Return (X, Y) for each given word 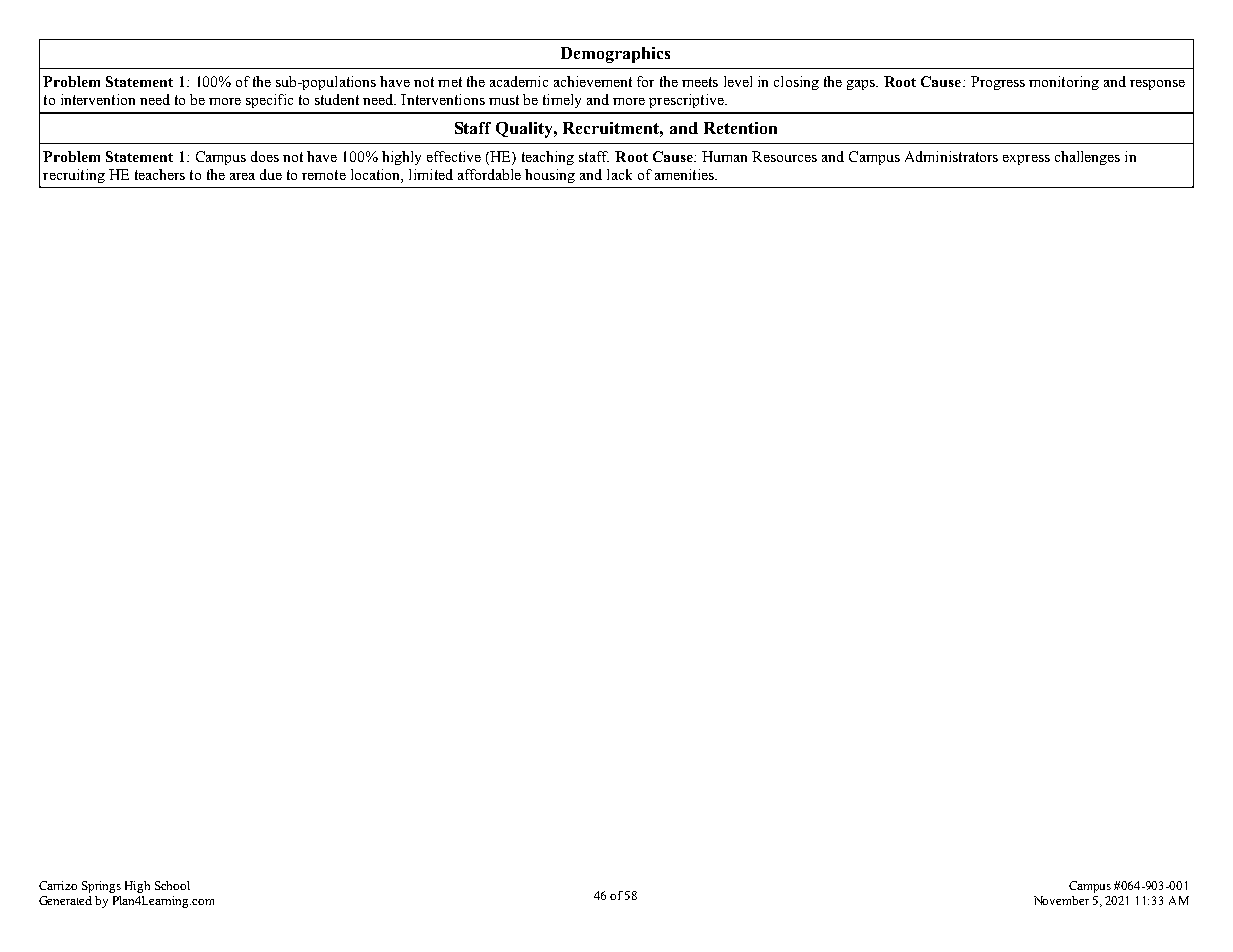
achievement (593, 81)
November (1061, 900)
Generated (65, 900)
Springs (101, 887)
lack (619, 174)
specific (269, 101)
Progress (998, 83)
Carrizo (58, 885)
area (242, 176)
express (1026, 160)
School (172, 885)
